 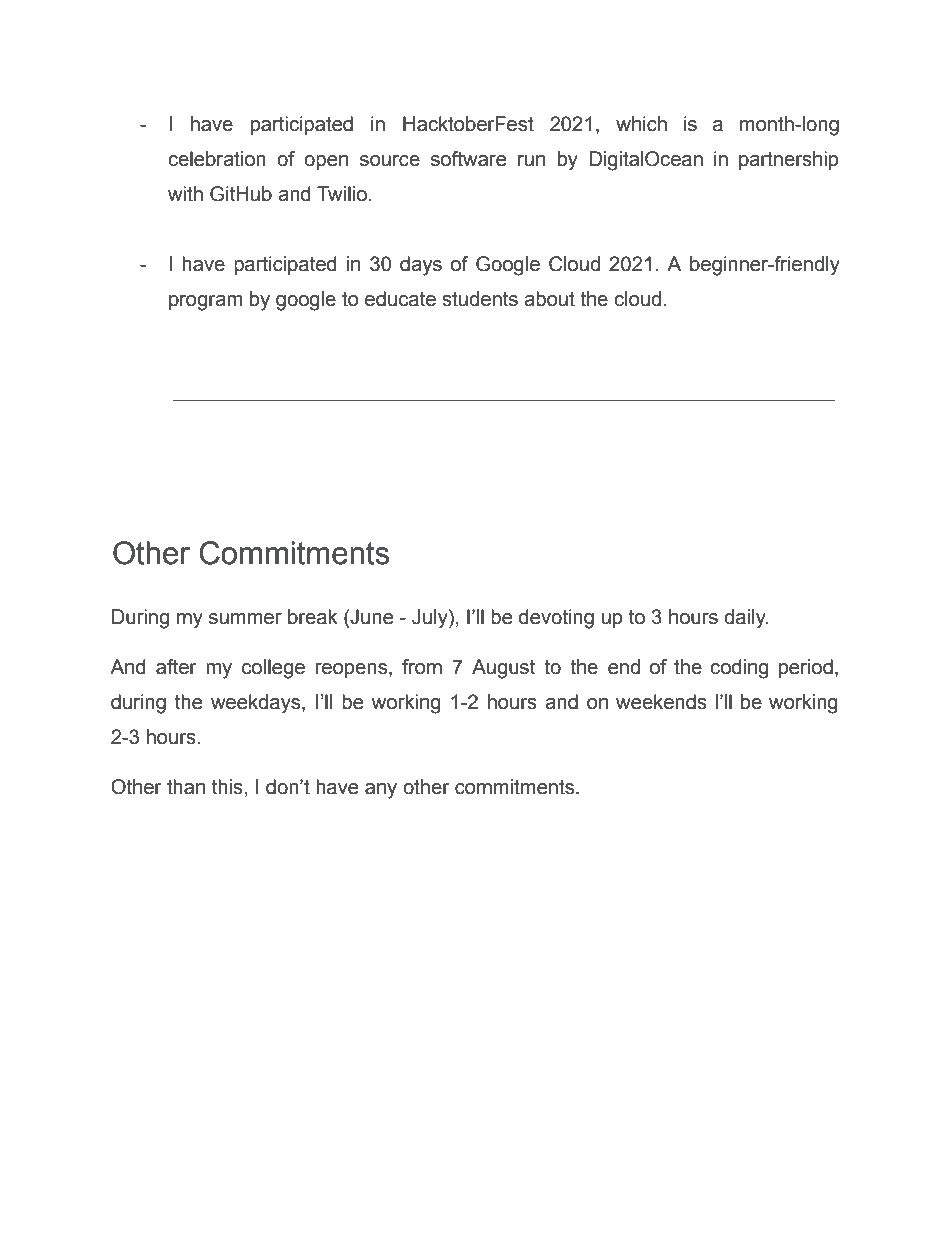 I want to click on daily, so click(x=746, y=619).
